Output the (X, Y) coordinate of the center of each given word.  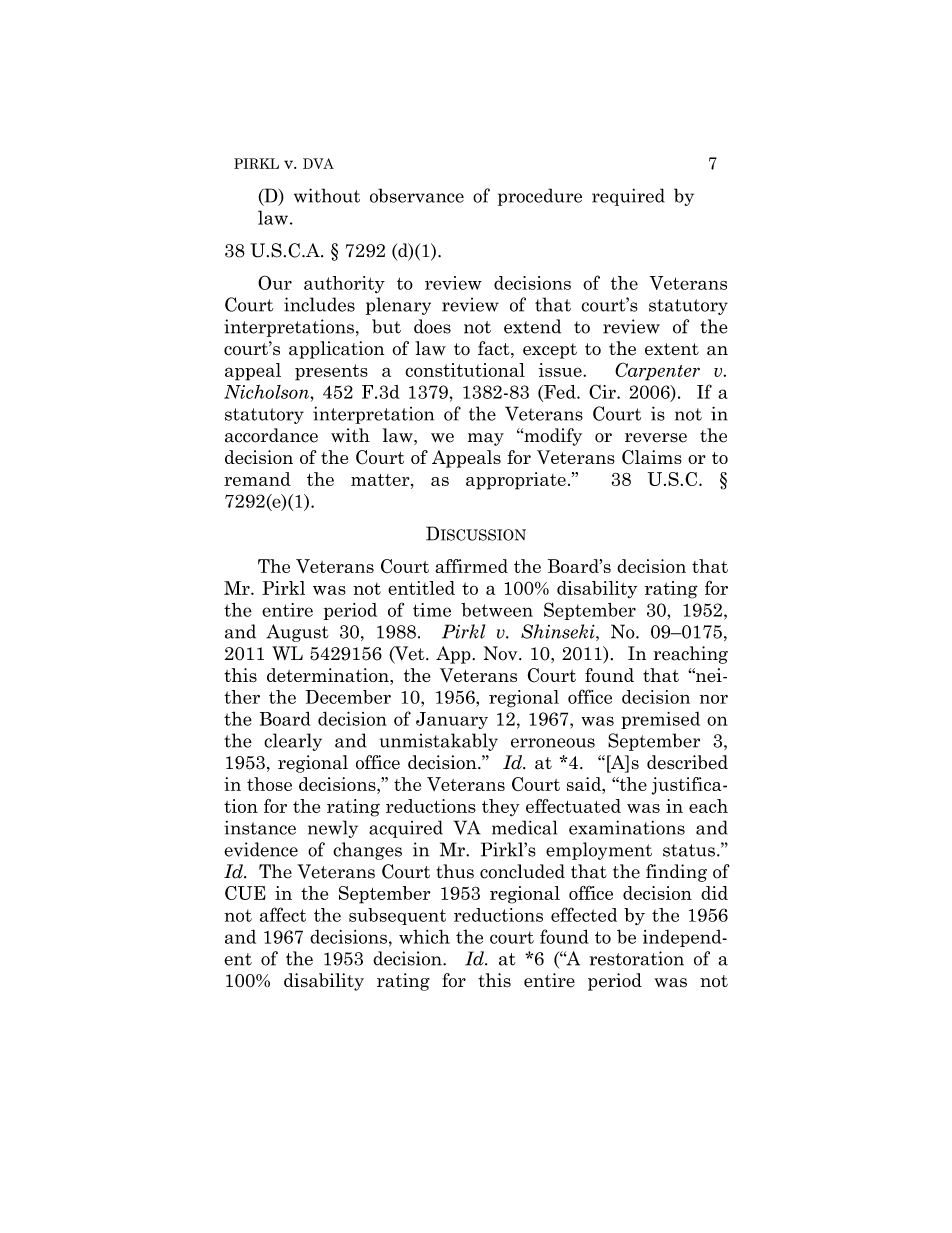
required (628, 197)
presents (331, 372)
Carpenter (657, 371)
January (452, 720)
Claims (652, 457)
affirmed (471, 566)
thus (455, 871)
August (297, 633)
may (486, 439)
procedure (540, 197)
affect (283, 914)
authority (344, 285)
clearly (293, 742)
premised (660, 720)
